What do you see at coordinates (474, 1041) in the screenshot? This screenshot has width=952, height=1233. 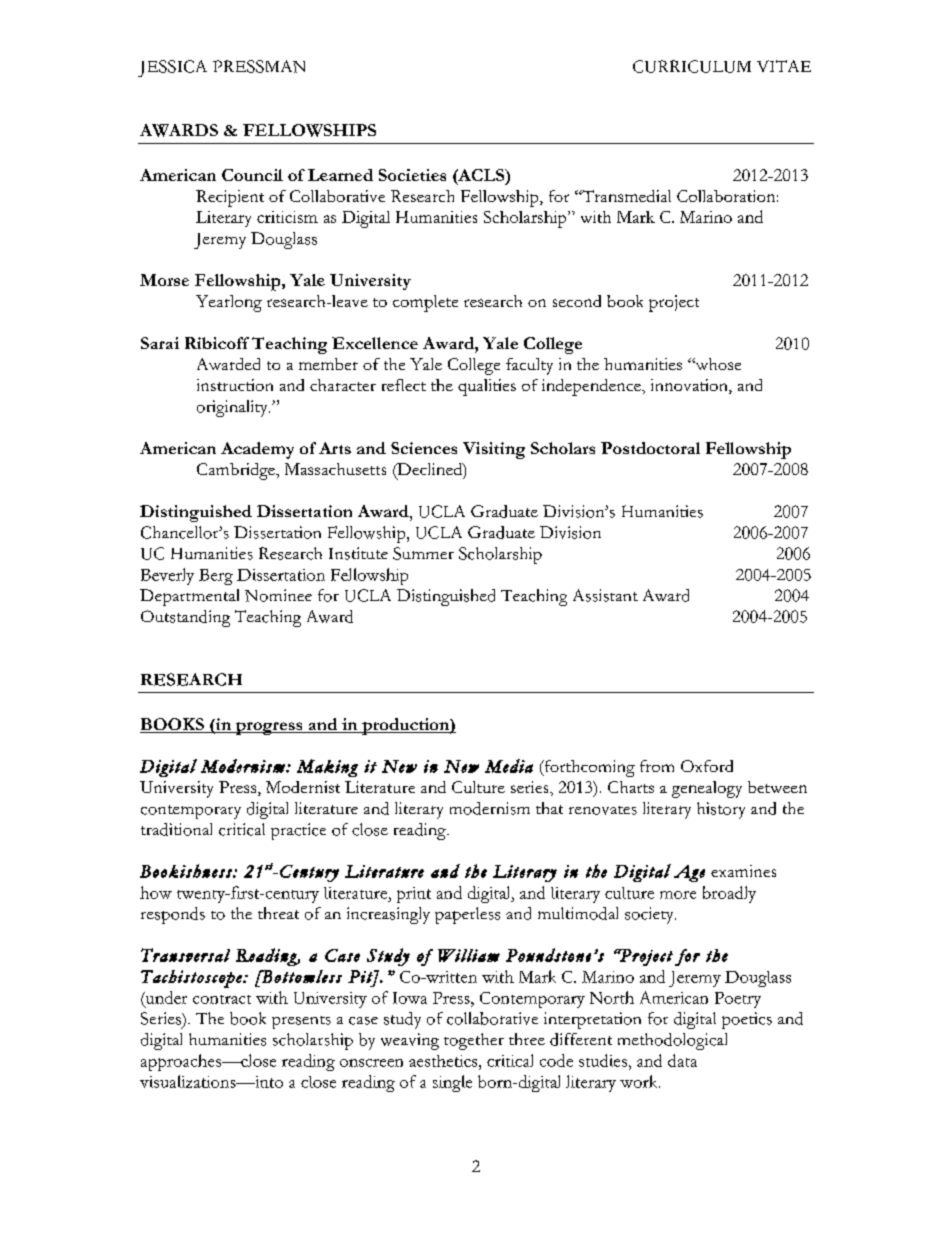 I see `together` at bounding box center [474, 1041].
